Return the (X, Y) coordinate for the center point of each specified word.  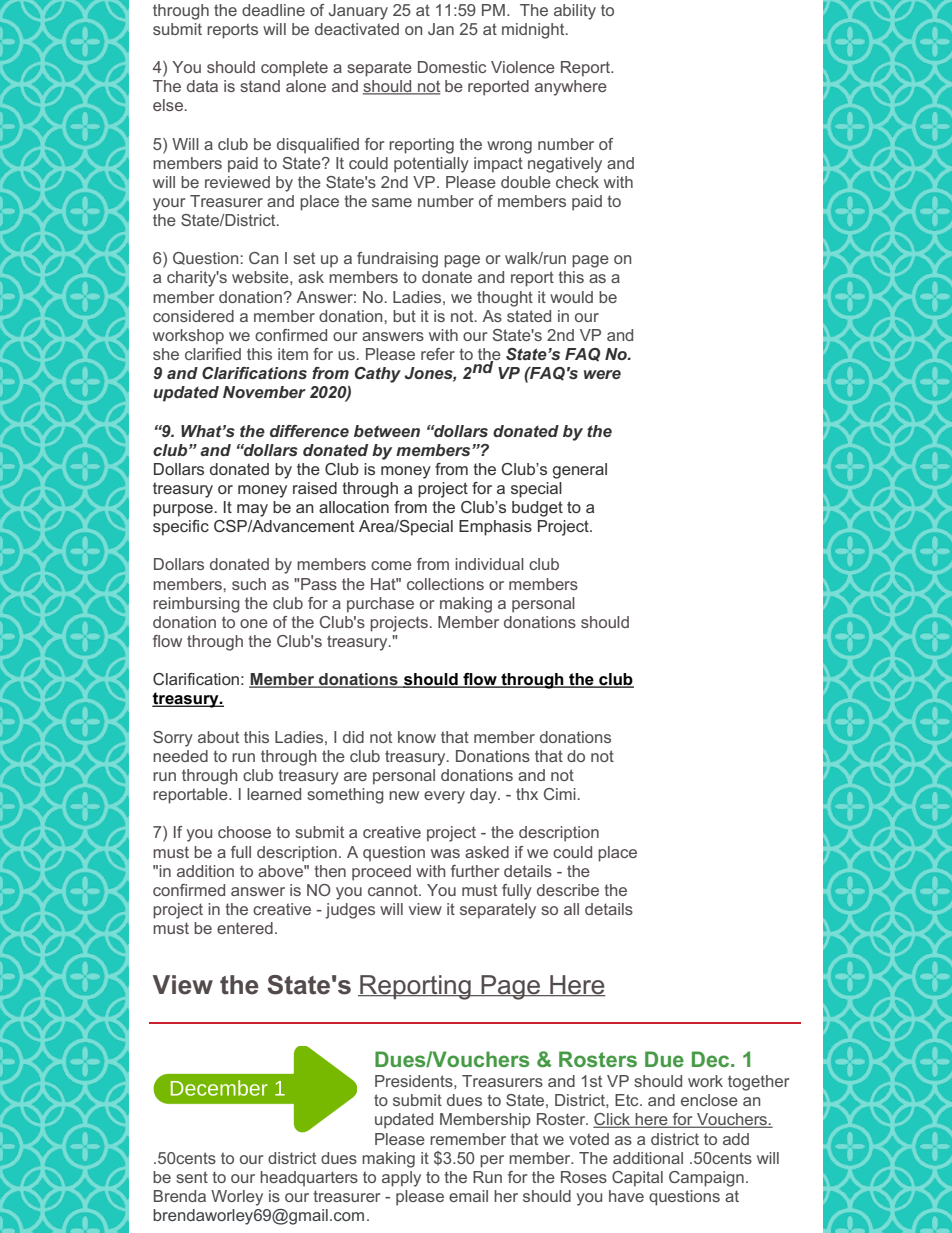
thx (527, 794)
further (475, 871)
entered (245, 928)
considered (193, 316)
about (218, 737)
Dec (712, 1059)
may (252, 510)
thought (505, 299)
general (580, 471)
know (417, 737)
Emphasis (495, 528)
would (571, 297)
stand (260, 86)
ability (575, 12)
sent (192, 1177)
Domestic (452, 67)
